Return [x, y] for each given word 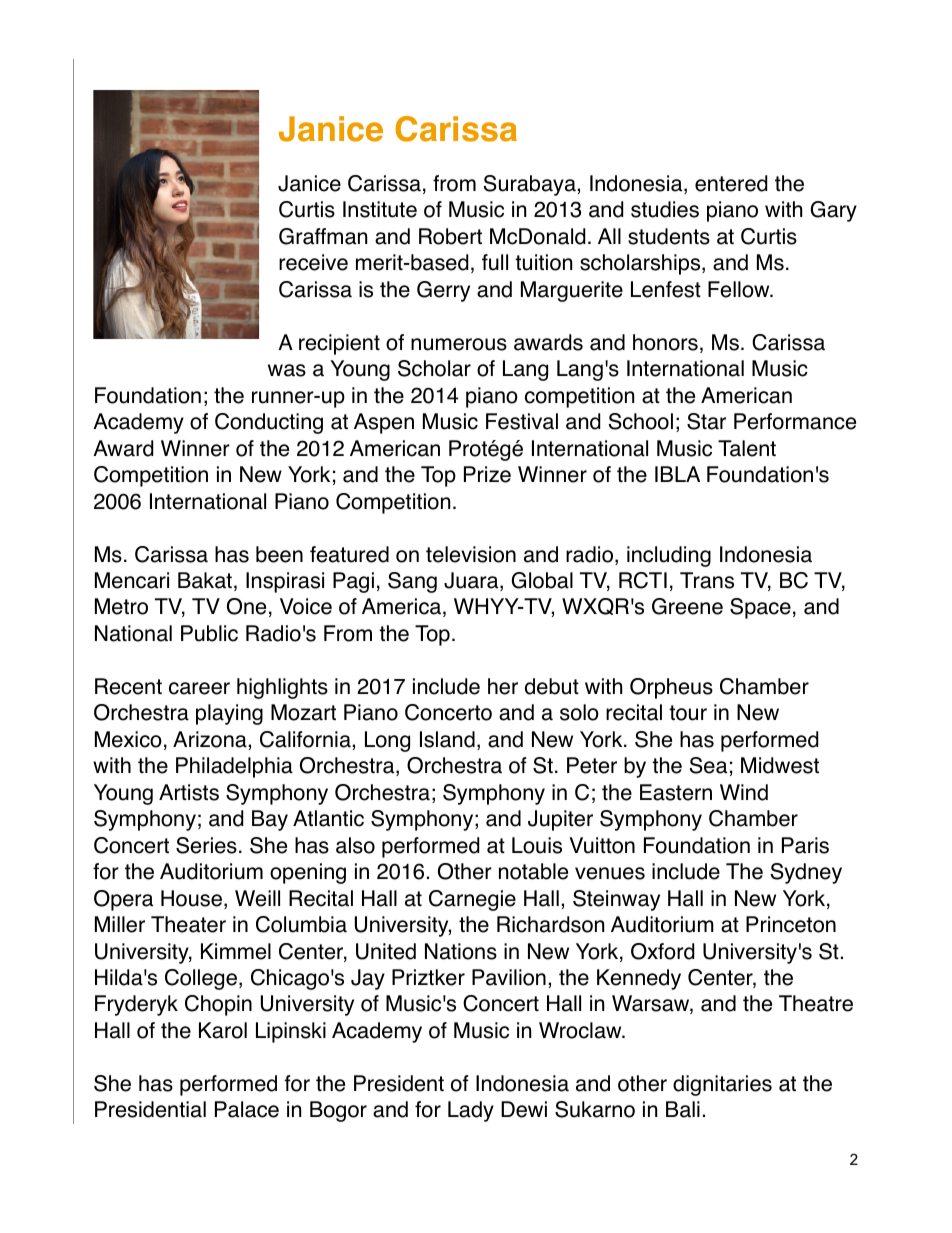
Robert [450, 236]
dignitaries [722, 1085]
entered [731, 183]
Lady [471, 1111]
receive [313, 262]
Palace [247, 1109]
